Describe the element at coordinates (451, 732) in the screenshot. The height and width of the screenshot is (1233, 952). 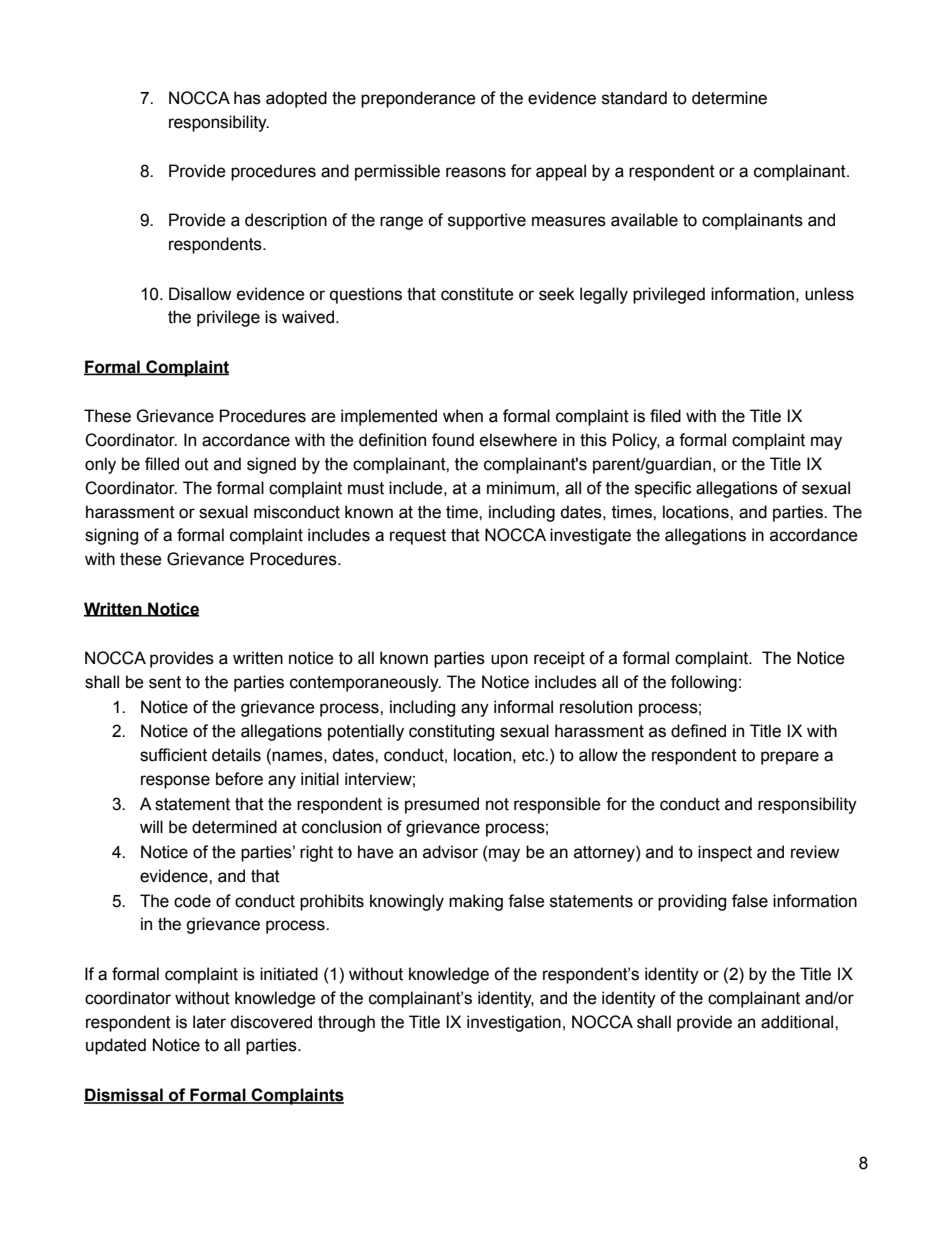
I see `constituting` at that location.
